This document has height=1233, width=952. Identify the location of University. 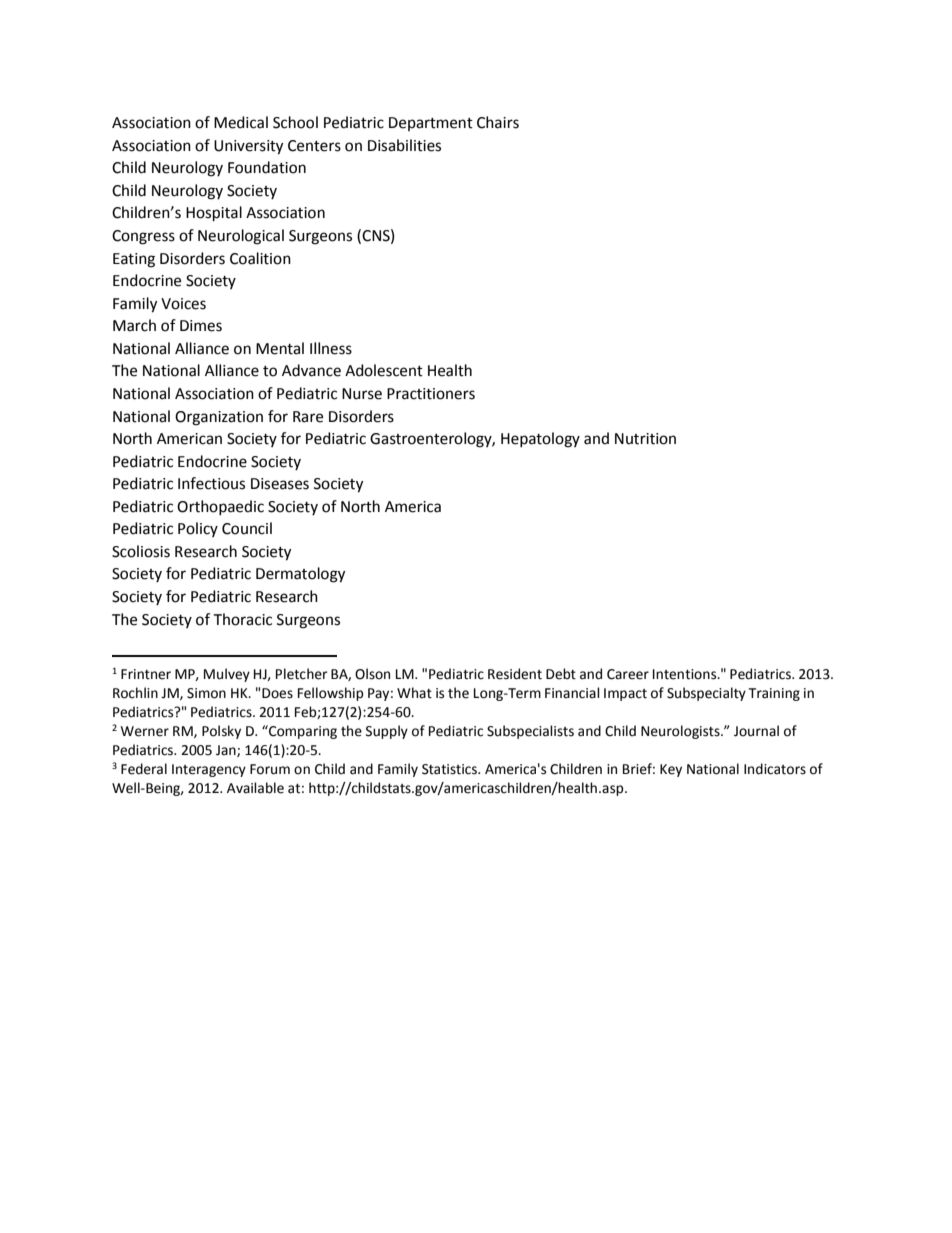
(248, 147).
